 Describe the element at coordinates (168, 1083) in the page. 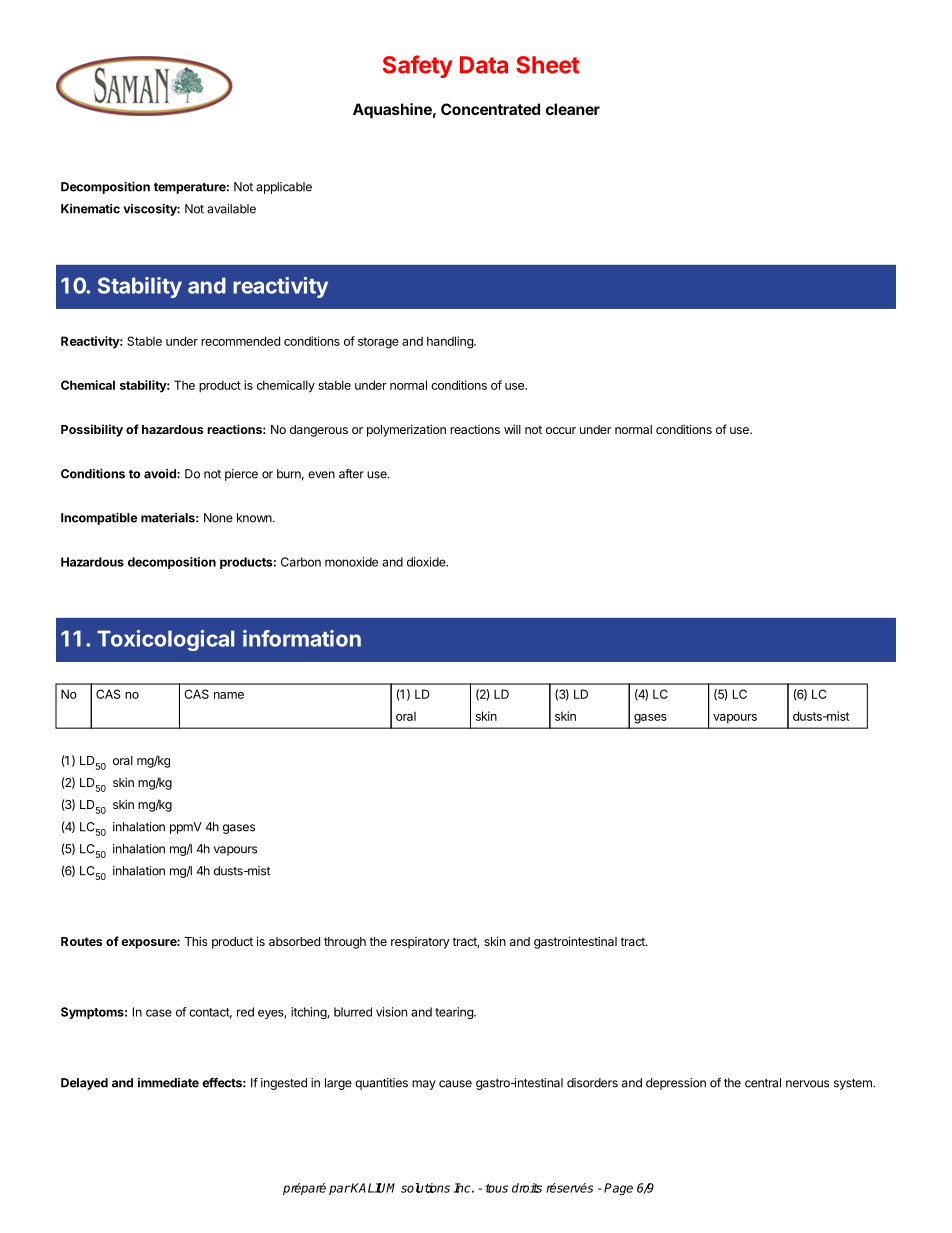

I see `immediate` at that location.
